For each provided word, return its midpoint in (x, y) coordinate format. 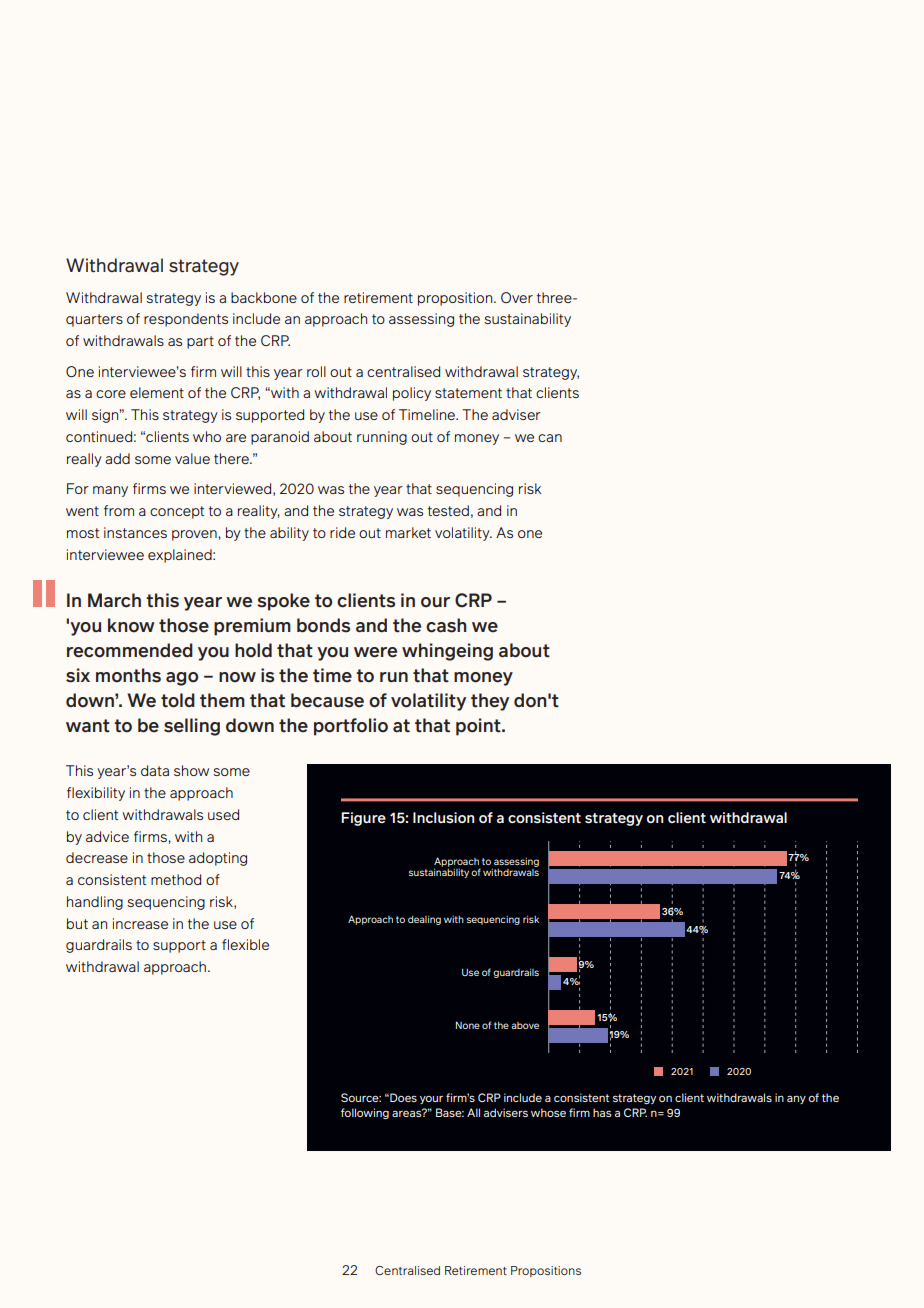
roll (316, 371)
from (119, 510)
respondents (186, 320)
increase (140, 923)
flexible (245, 944)
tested (448, 510)
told (178, 700)
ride (342, 532)
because (327, 700)
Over (517, 297)
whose (548, 1112)
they (490, 702)
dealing (424, 920)
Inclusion (443, 817)
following (365, 1113)
